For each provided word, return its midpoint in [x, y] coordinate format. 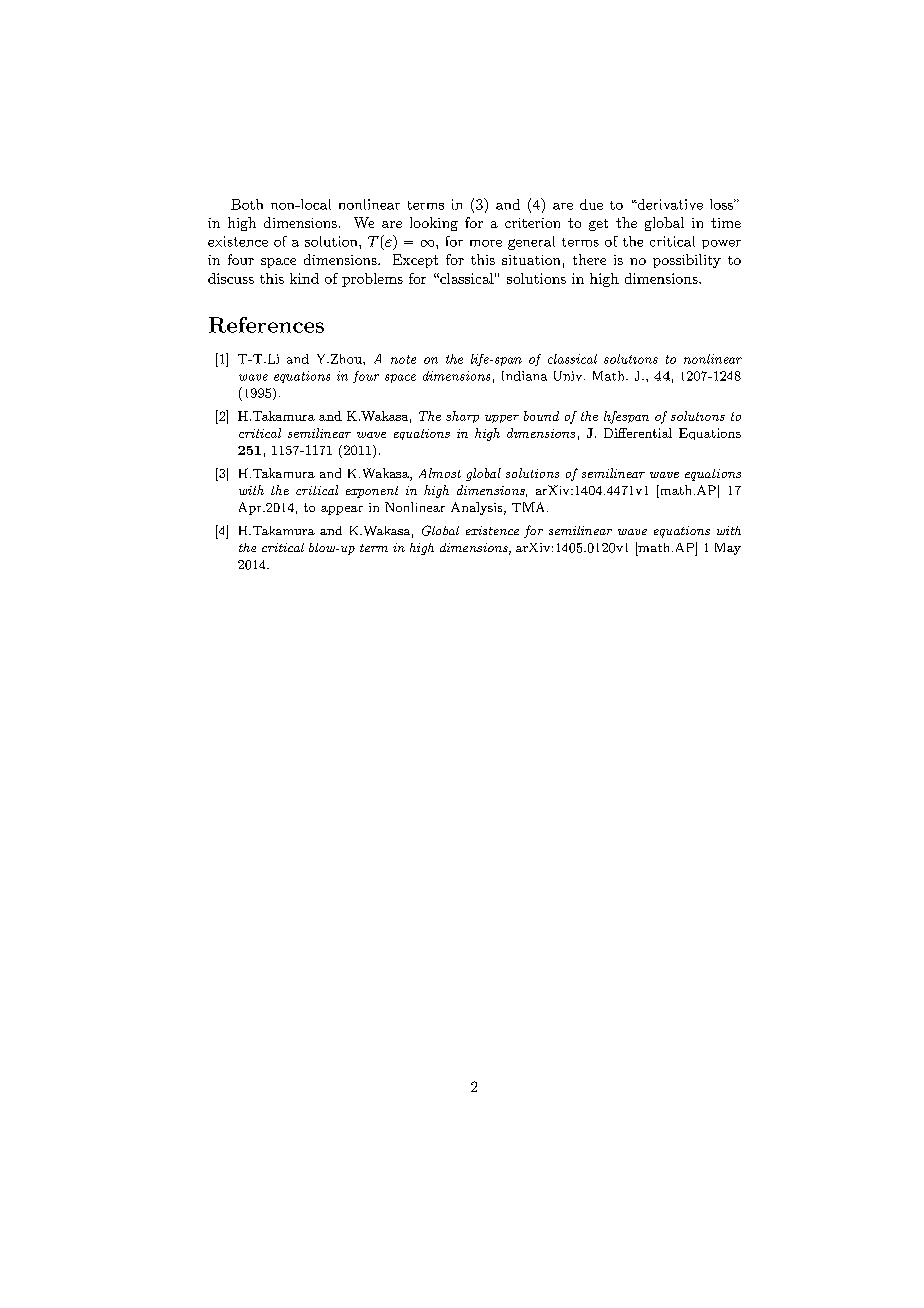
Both [247, 204]
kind [304, 278]
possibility [687, 261]
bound [541, 416]
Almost [440, 473]
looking [434, 224]
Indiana [524, 376]
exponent [372, 492]
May [728, 549]
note [403, 359]
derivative [669, 204]
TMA [530, 507]
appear [342, 510]
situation [531, 260]
